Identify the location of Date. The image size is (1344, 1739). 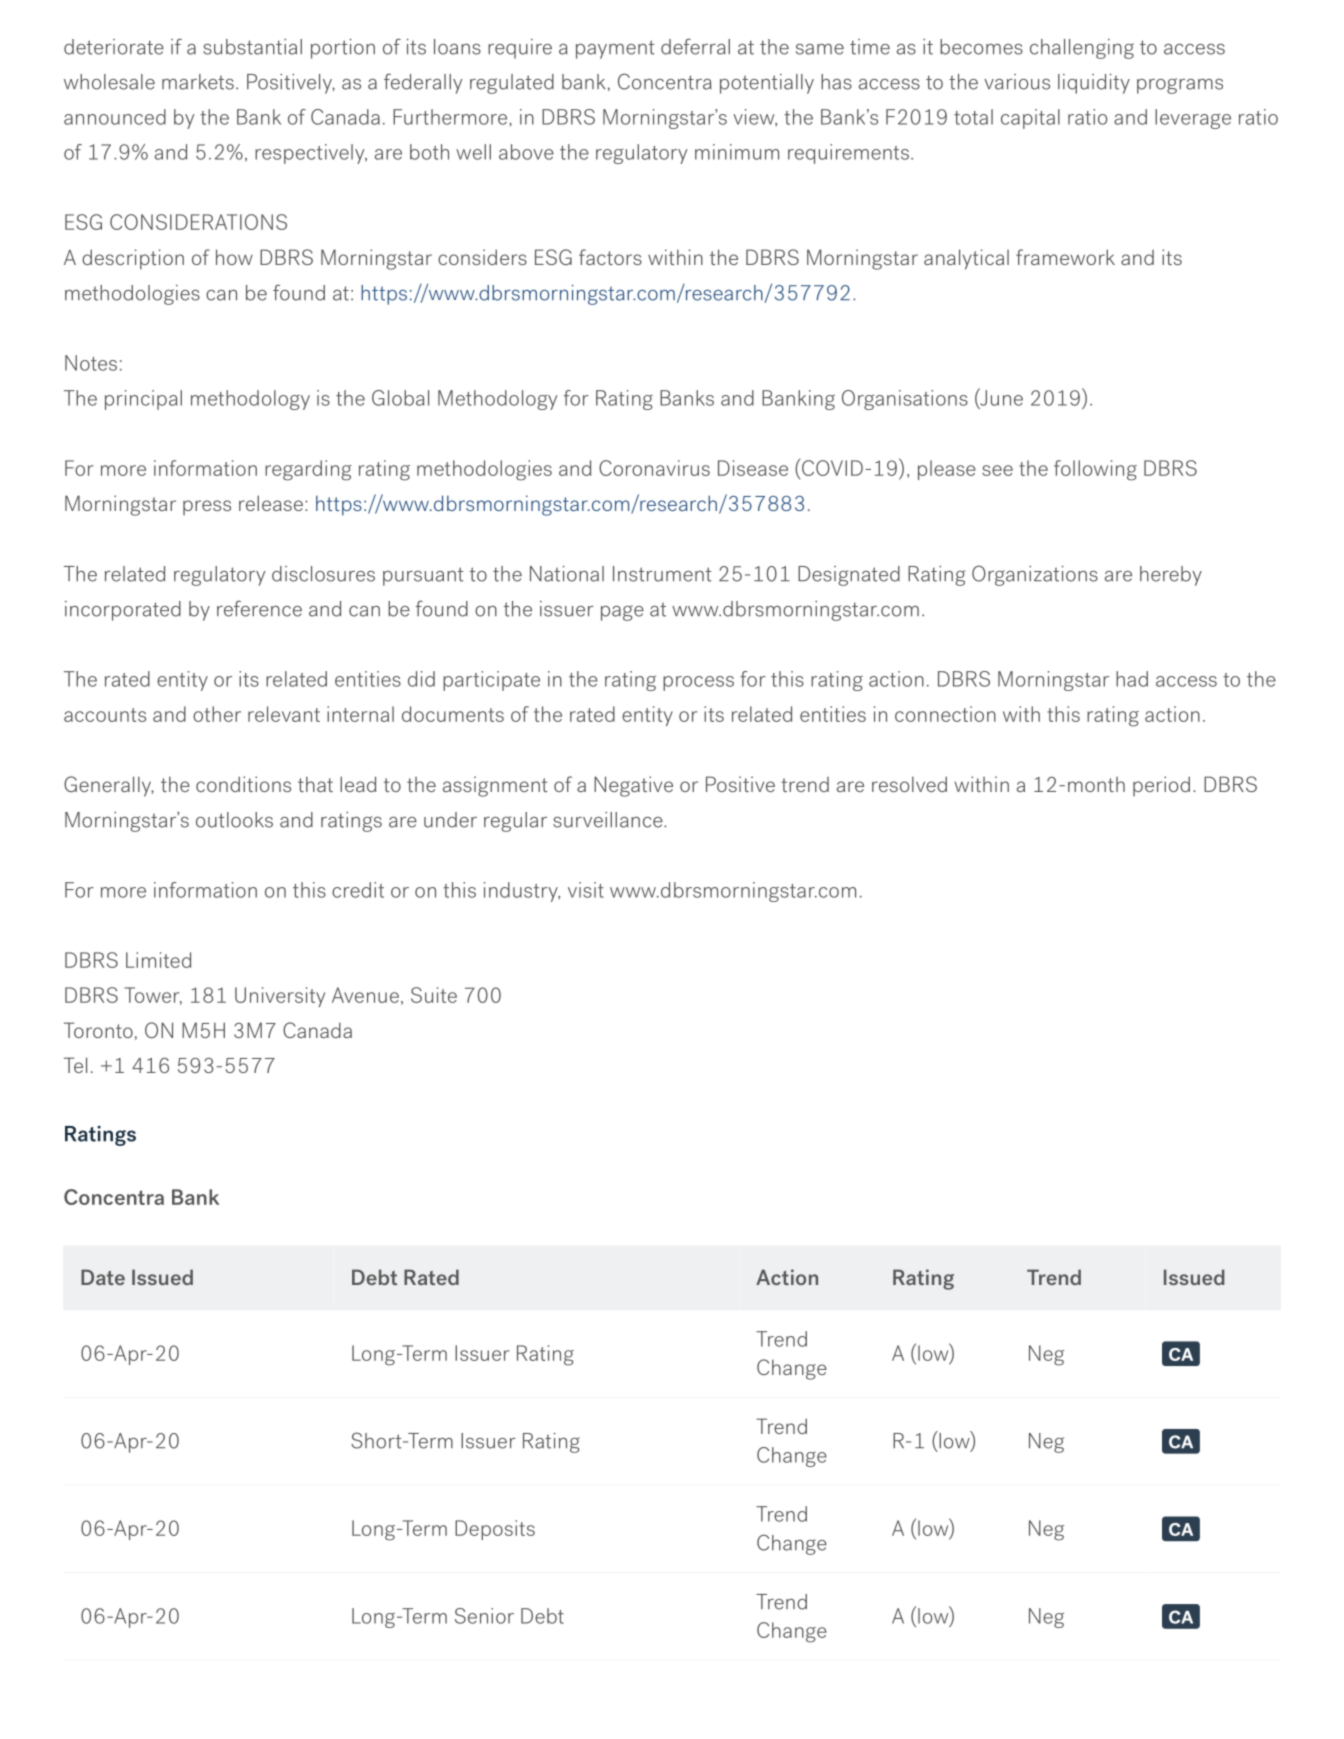
(103, 1277).
